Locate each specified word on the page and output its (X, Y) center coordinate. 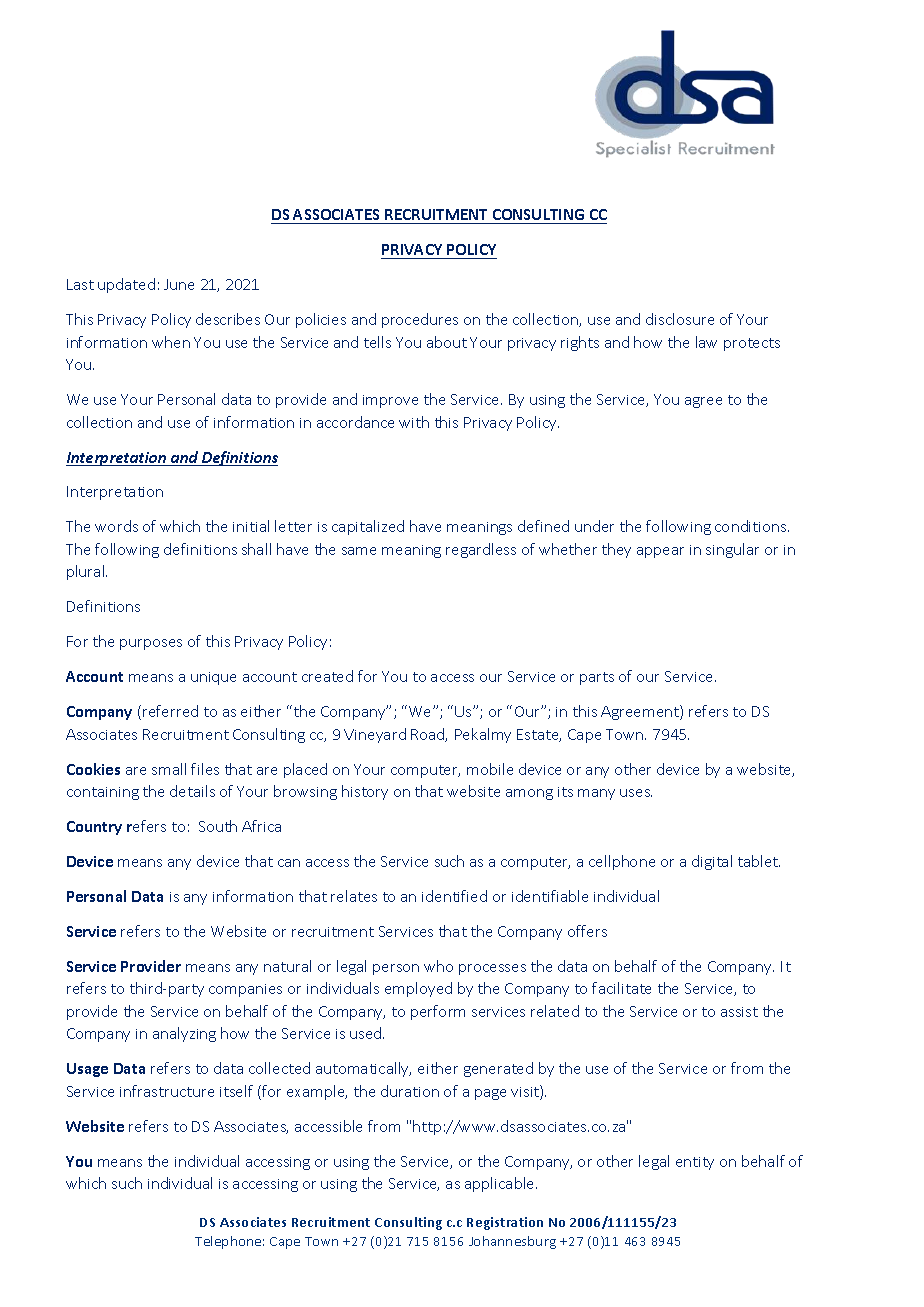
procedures (420, 320)
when (171, 342)
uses (636, 793)
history (365, 792)
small (169, 769)
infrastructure (167, 1091)
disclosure (680, 319)
